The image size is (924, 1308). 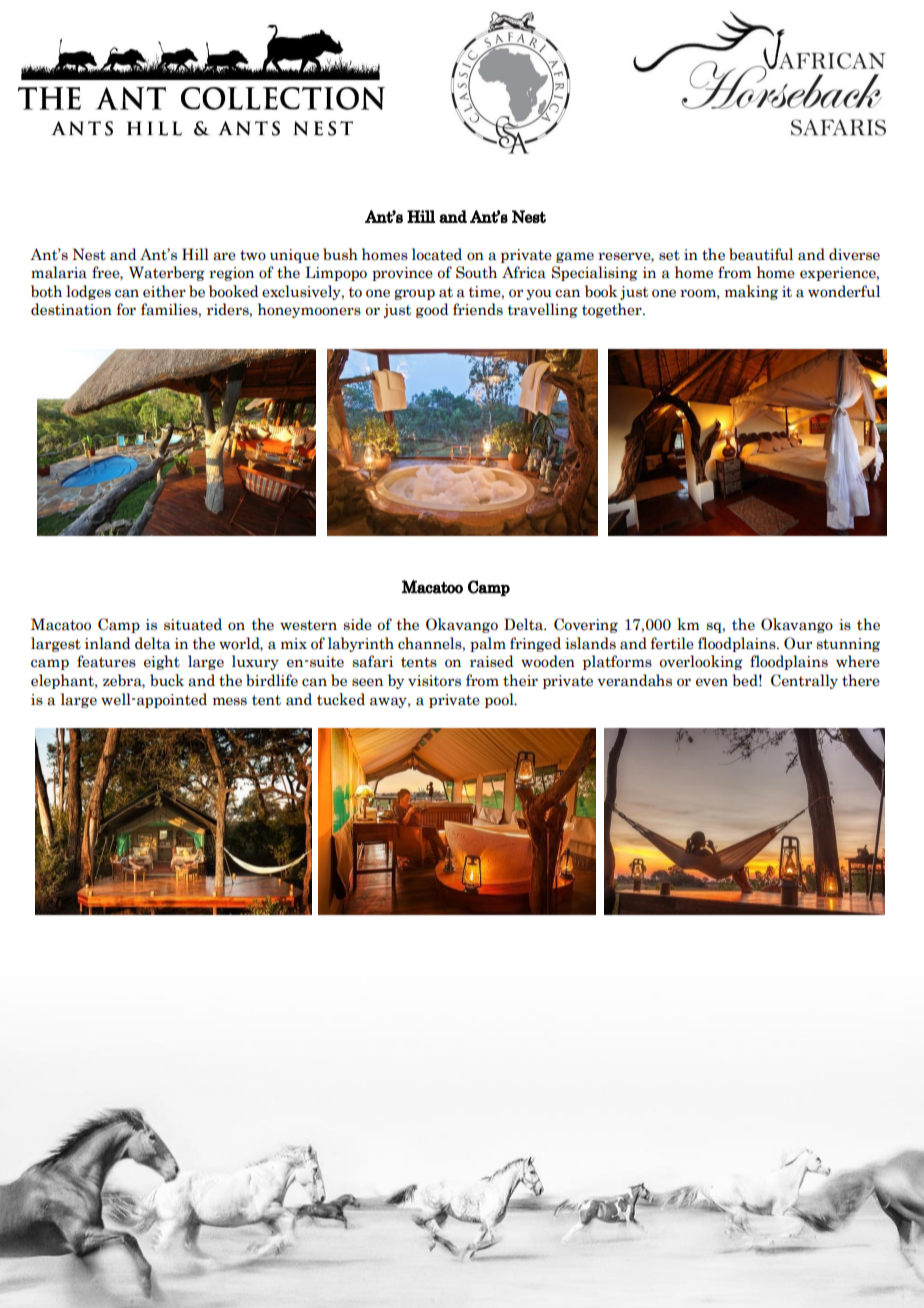 I want to click on malaria, so click(x=59, y=272).
